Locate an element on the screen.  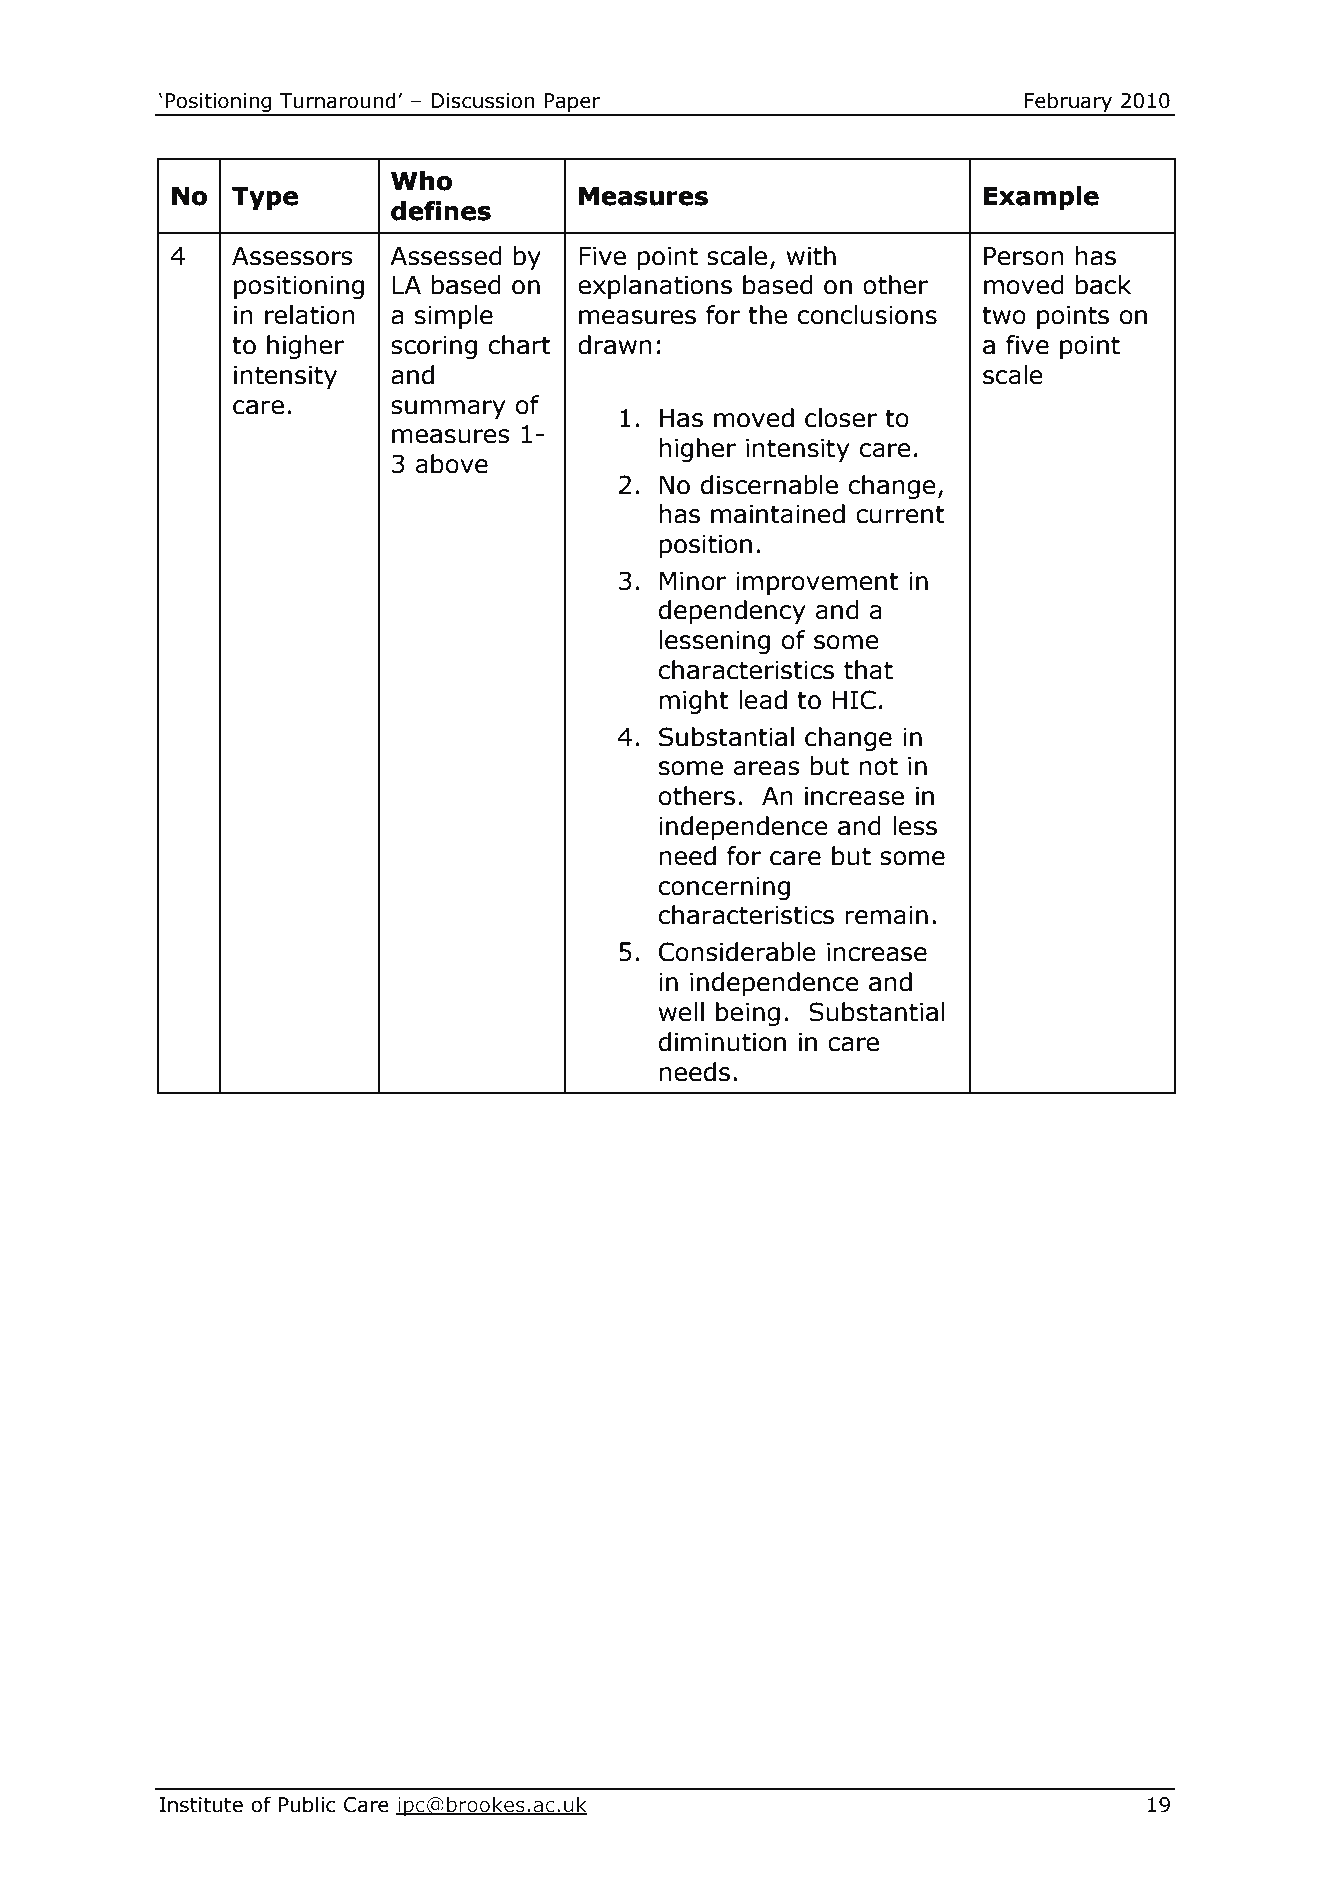
Turnaround is located at coordinates (338, 100).
